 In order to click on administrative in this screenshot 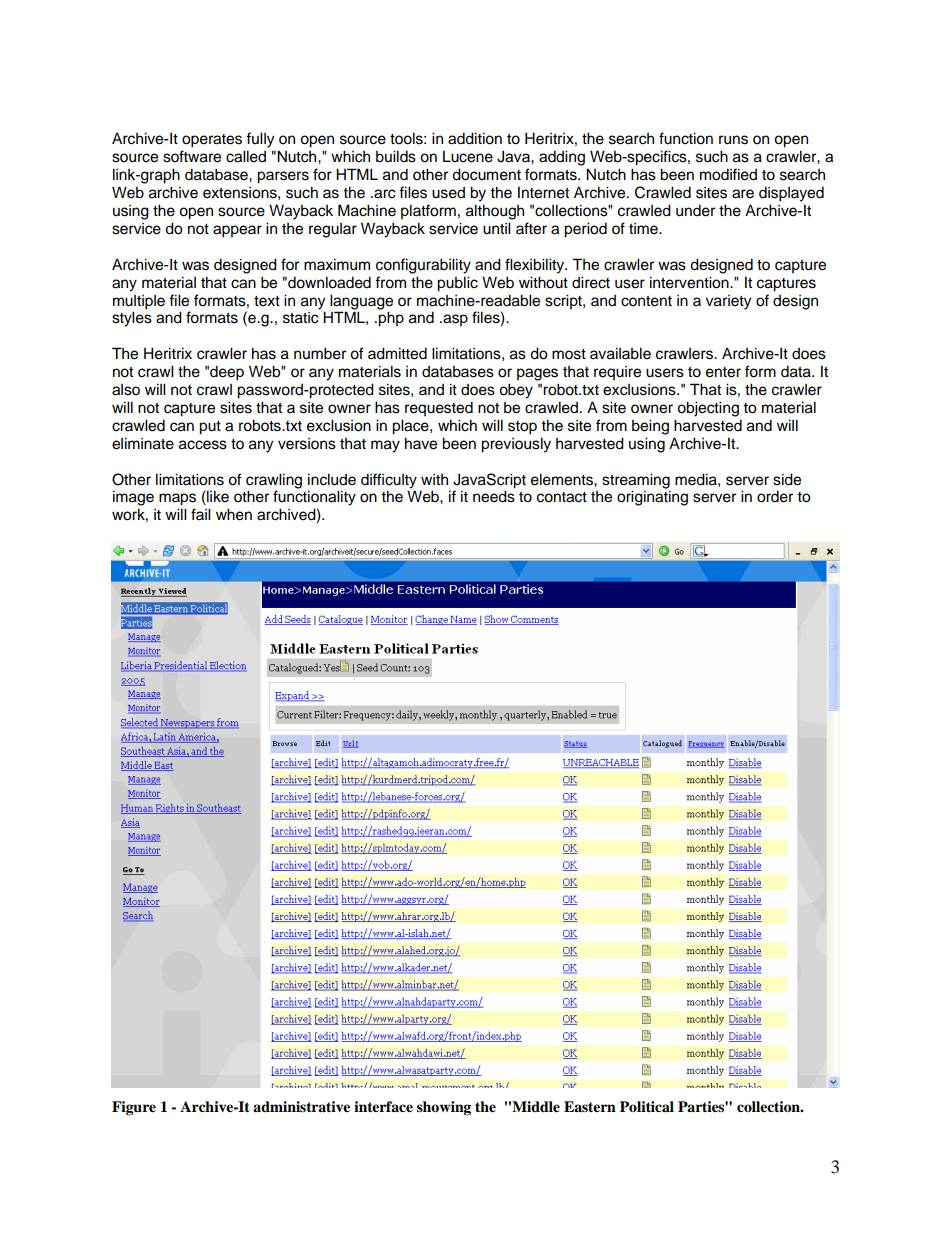, I will do `click(301, 1106)`.
